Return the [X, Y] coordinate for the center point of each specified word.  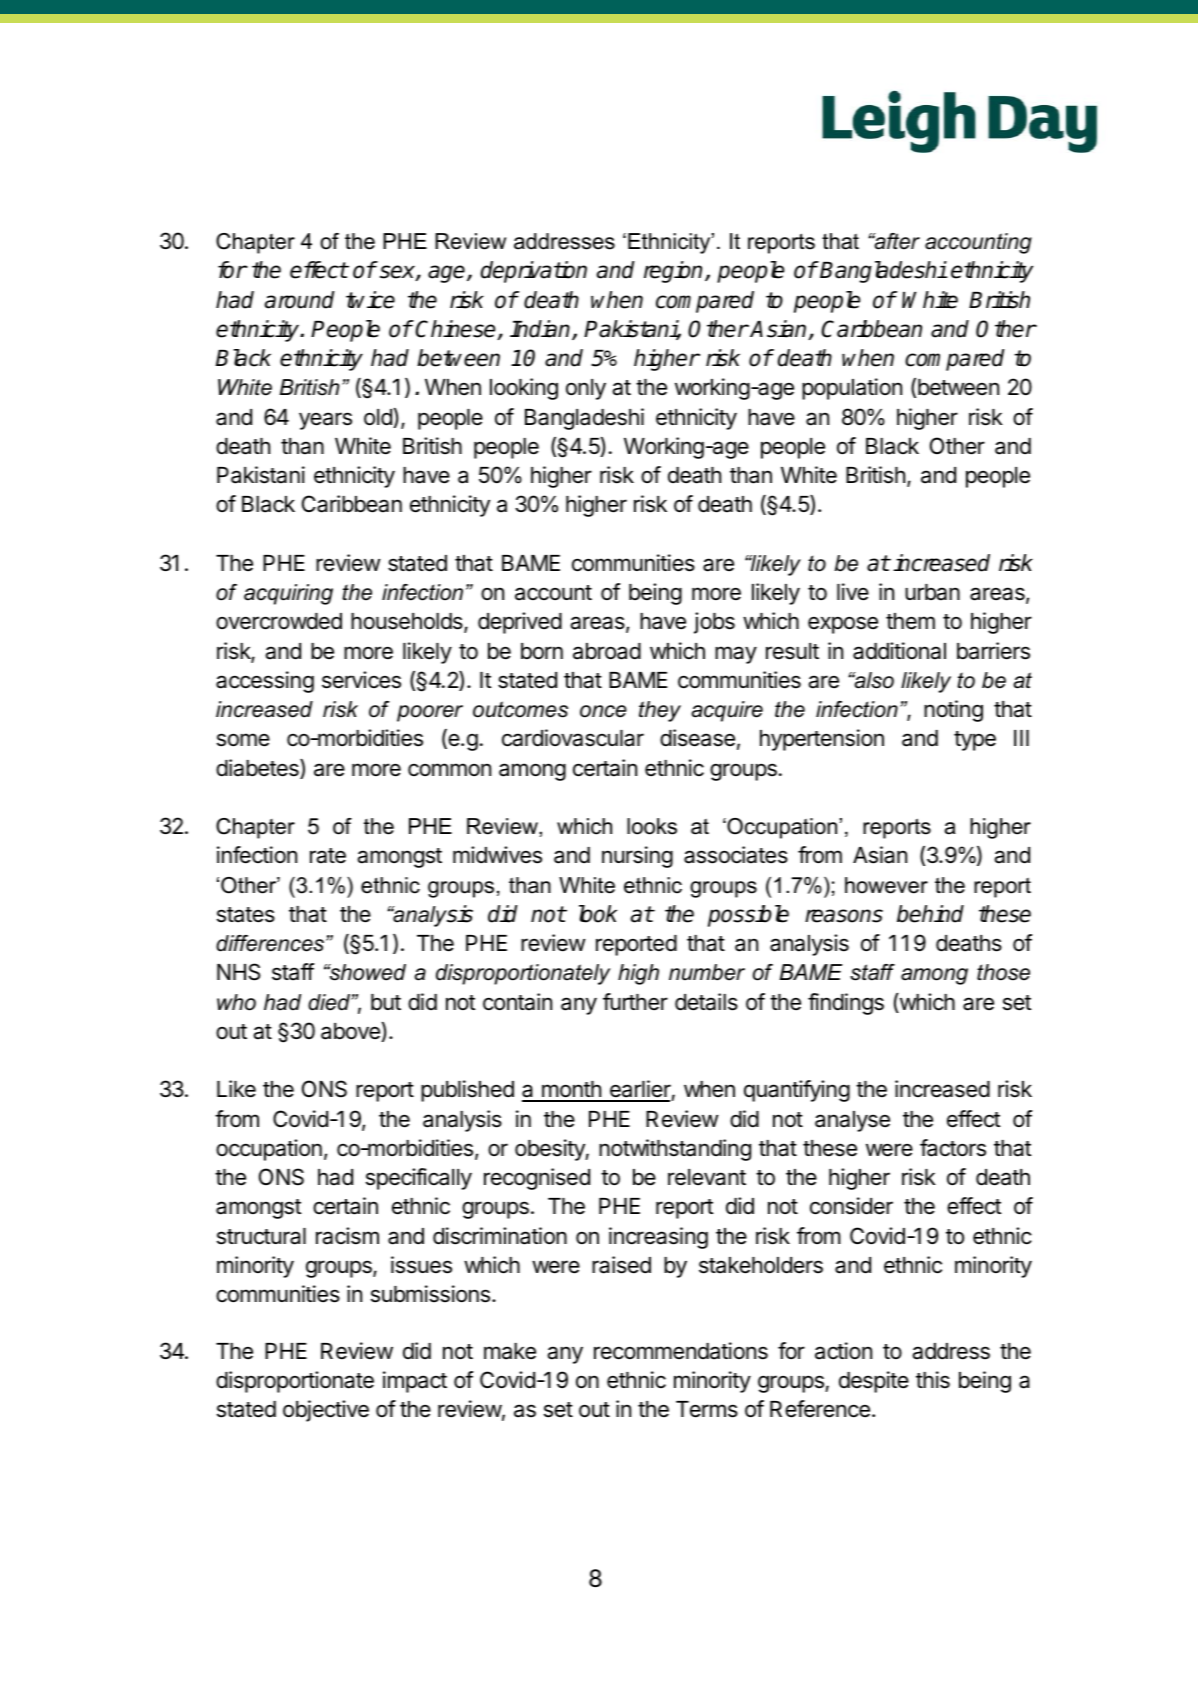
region [675, 272]
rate [328, 856]
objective [326, 1411]
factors [953, 1148]
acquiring [288, 594]
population [852, 389]
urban [932, 592]
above [351, 1032]
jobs [714, 623]
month [571, 1091]
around [300, 300]
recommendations [681, 1351]
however [886, 885]
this [933, 1380]
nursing [637, 857]
